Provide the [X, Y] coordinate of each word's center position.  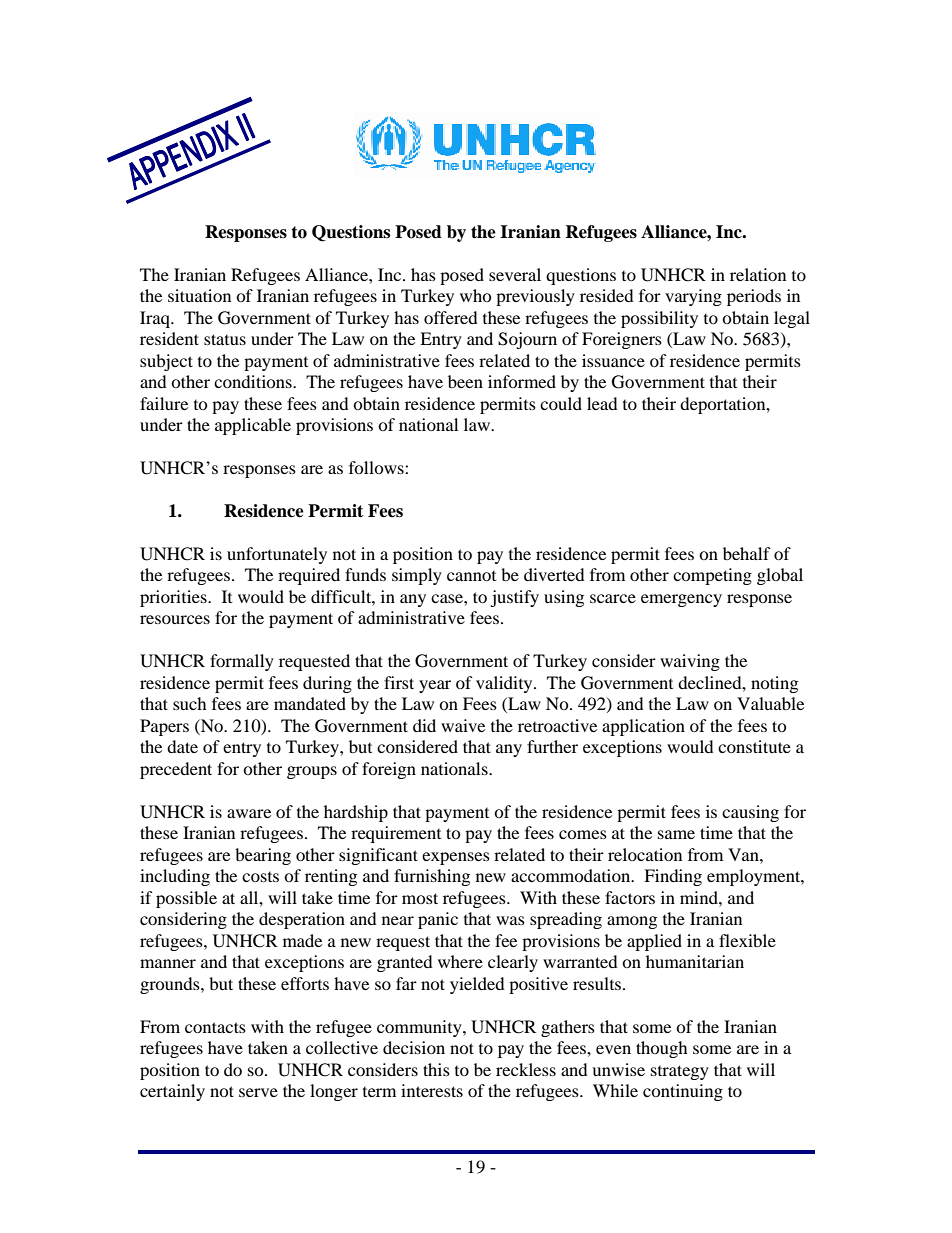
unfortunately [277, 555]
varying [693, 297]
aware [249, 813]
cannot [471, 576]
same [676, 834]
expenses [456, 858]
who [476, 295]
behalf [747, 553]
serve [258, 1092]
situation [199, 295]
